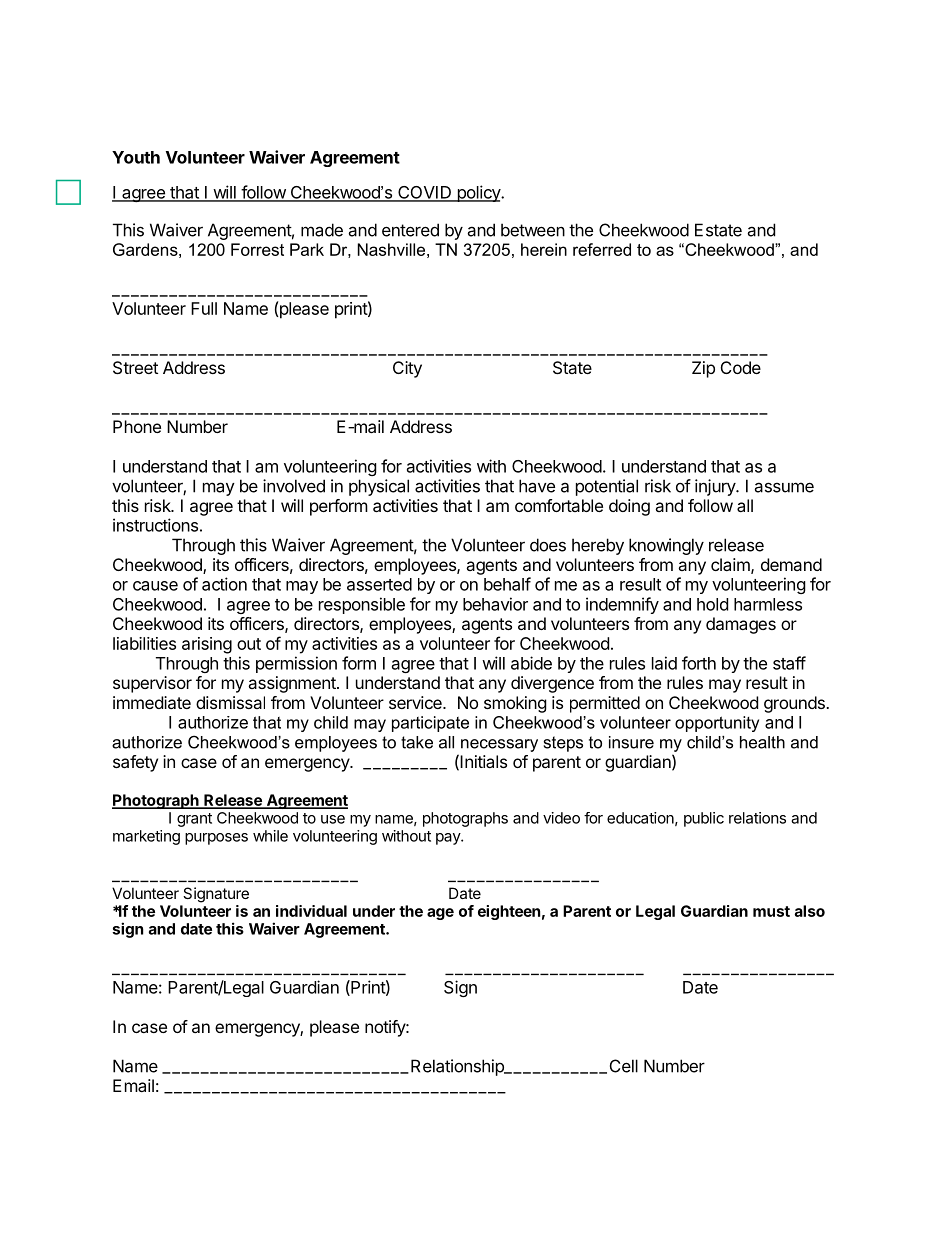  I want to click on knowingly, so click(666, 546).
